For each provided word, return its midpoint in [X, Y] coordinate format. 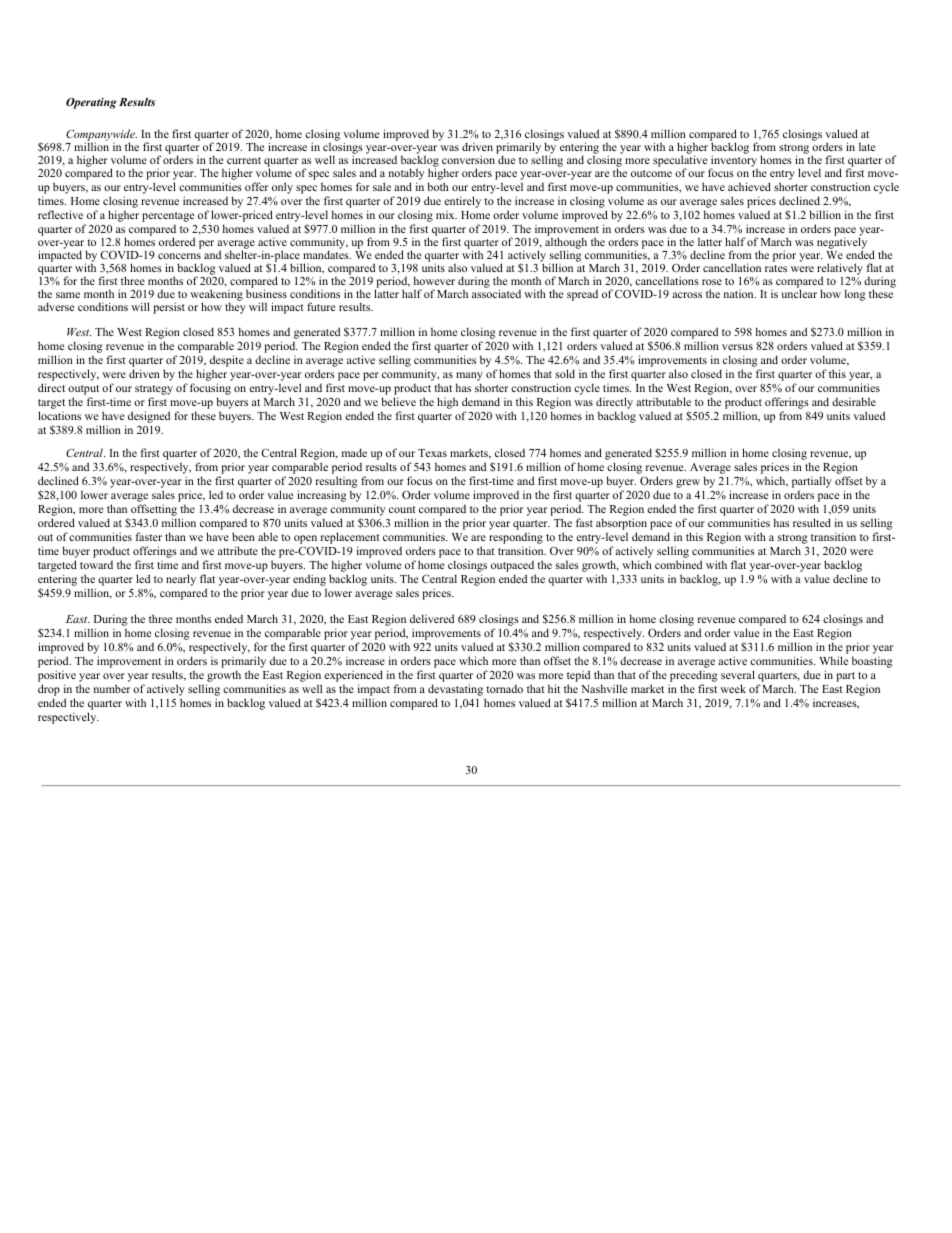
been [243, 536]
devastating [455, 691]
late [867, 146]
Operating [91, 103]
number [112, 688]
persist [169, 308]
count [402, 509]
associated [496, 292]
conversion [468, 159]
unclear [799, 292]
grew [688, 483]
